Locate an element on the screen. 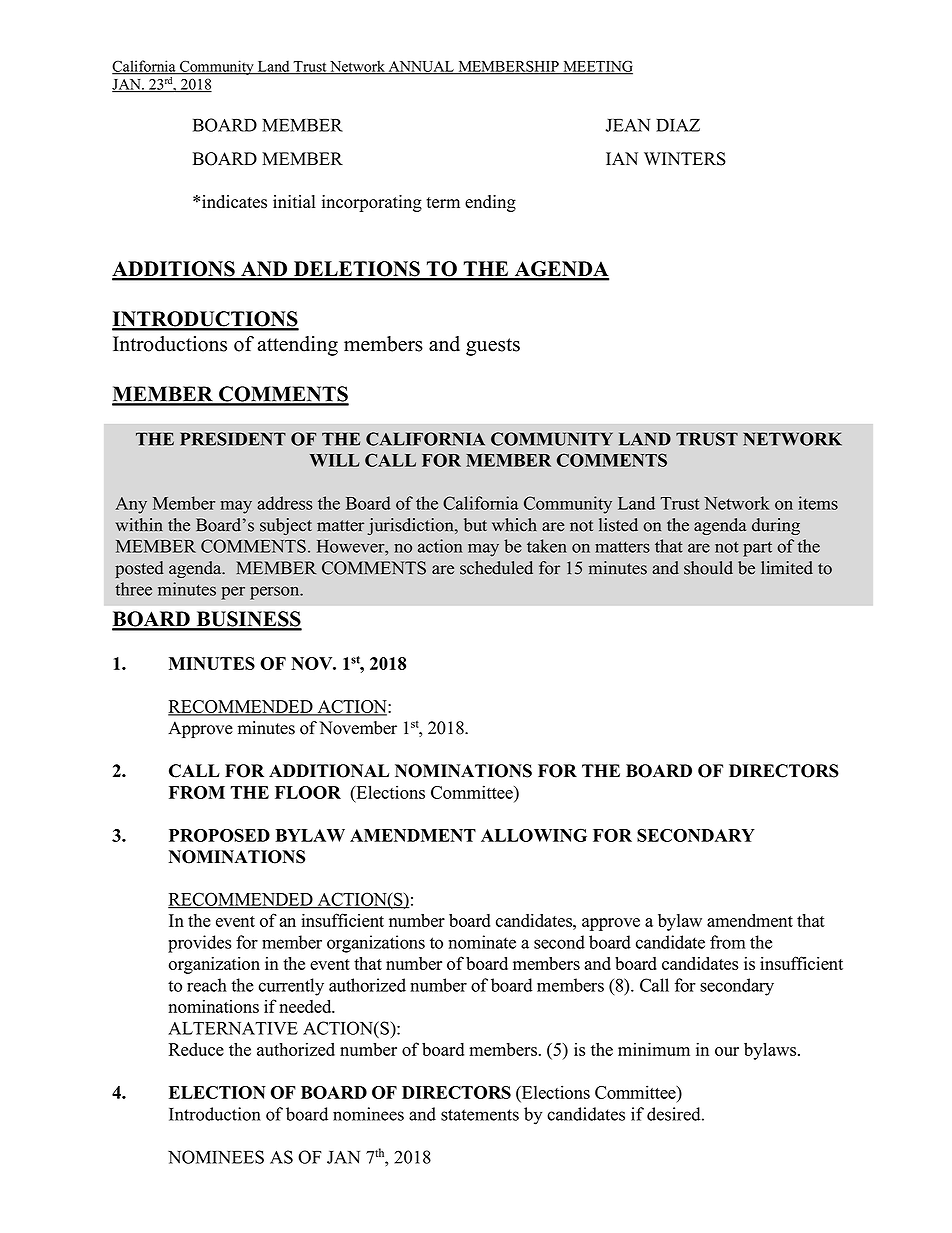  DIAZ is located at coordinates (678, 125).
